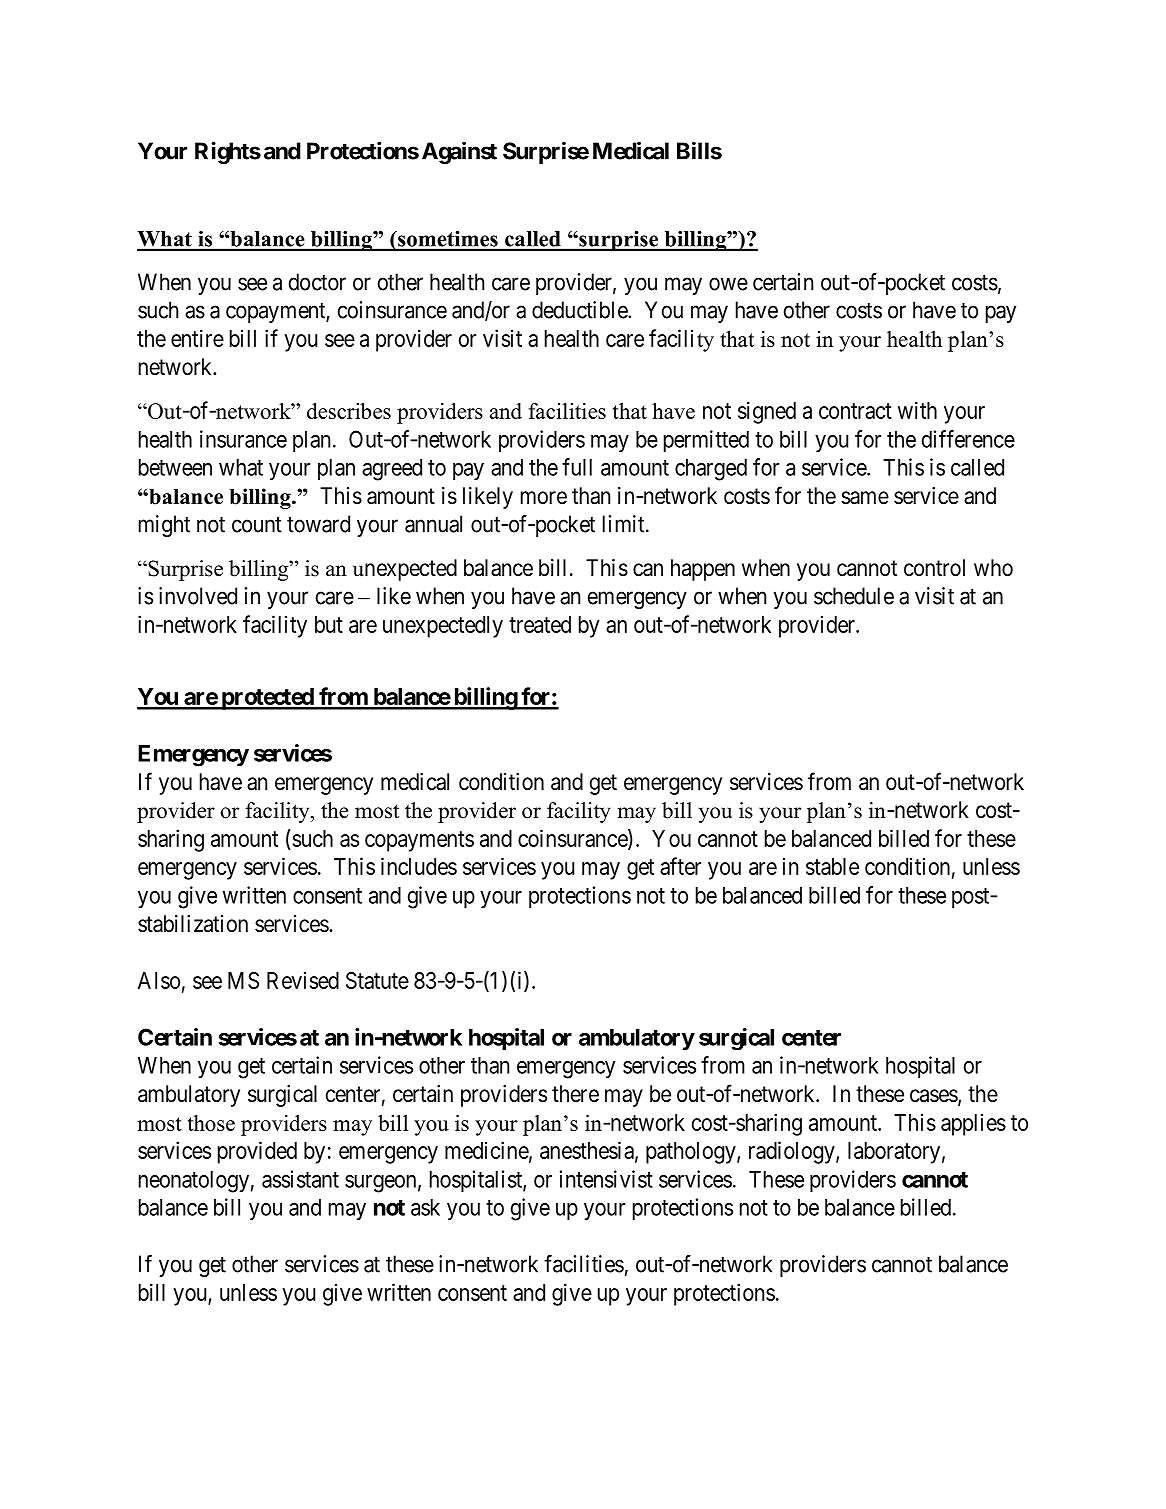  What do you see at coordinates (459, 152) in the screenshot?
I see `Against` at bounding box center [459, 152].
